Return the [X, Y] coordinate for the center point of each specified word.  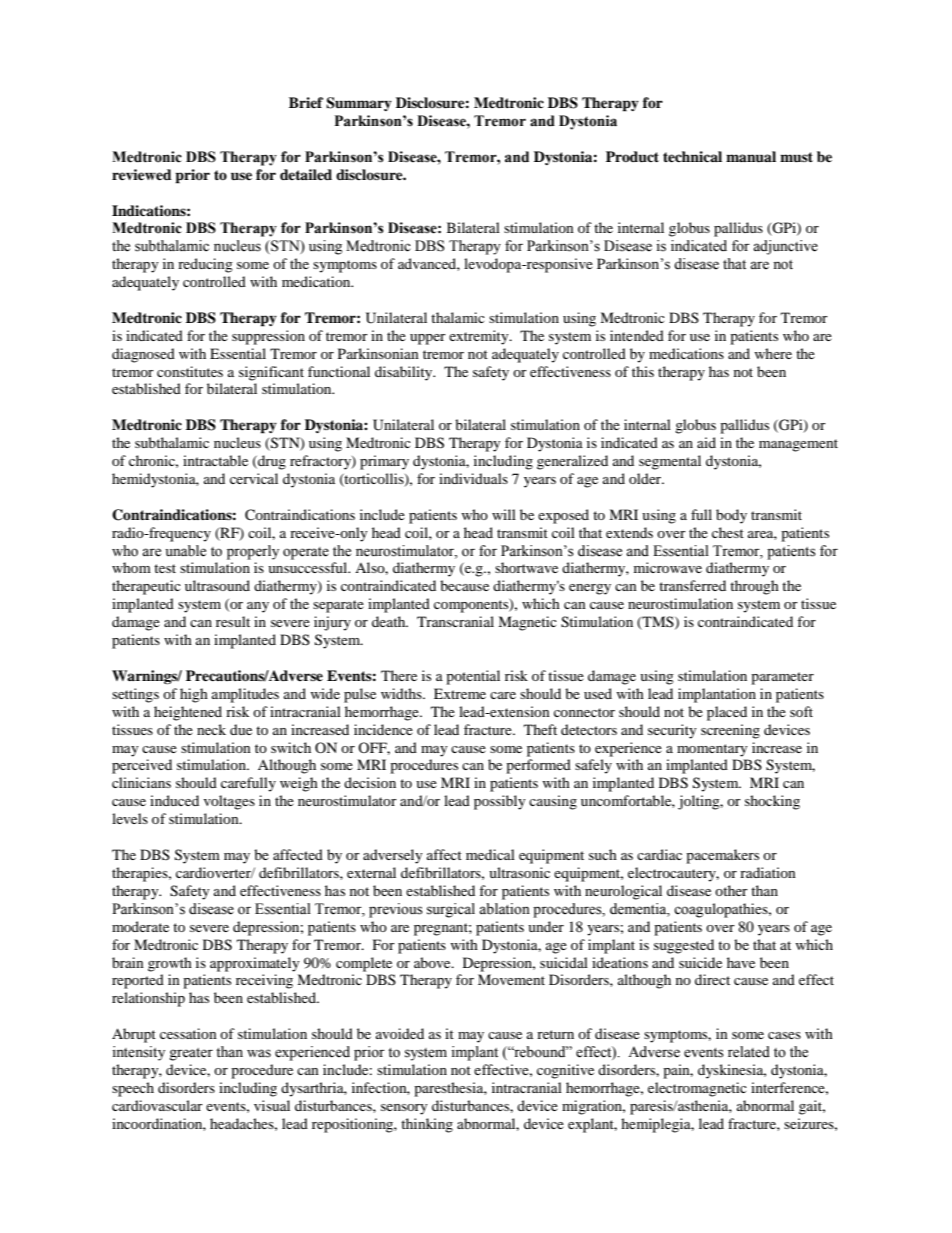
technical [692, 156]
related [749, 1052]
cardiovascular [157, 1105]
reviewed [142, 174]
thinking [427, 1125]
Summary [359, 104]
